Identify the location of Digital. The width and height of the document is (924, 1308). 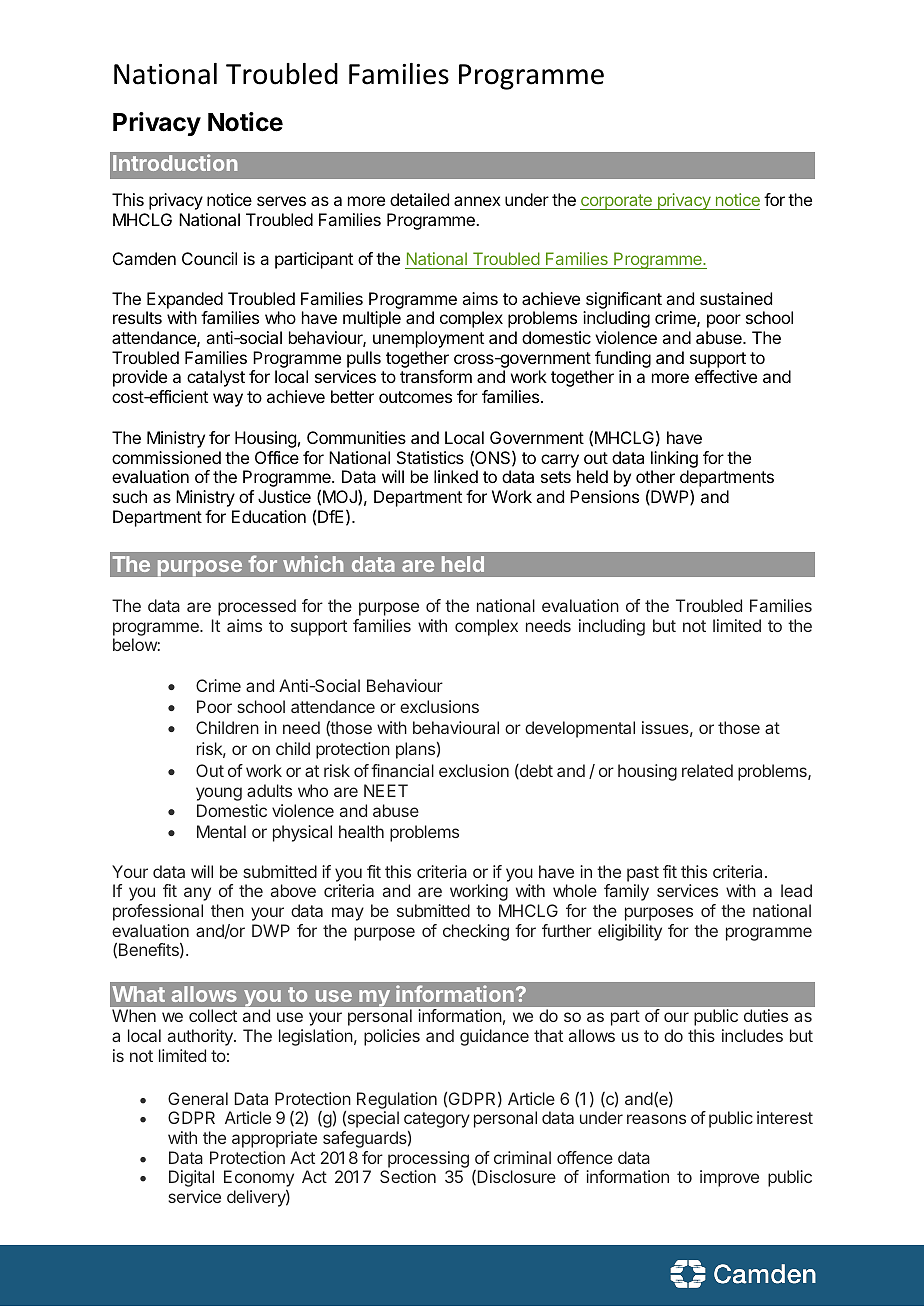
(191, 1178).
